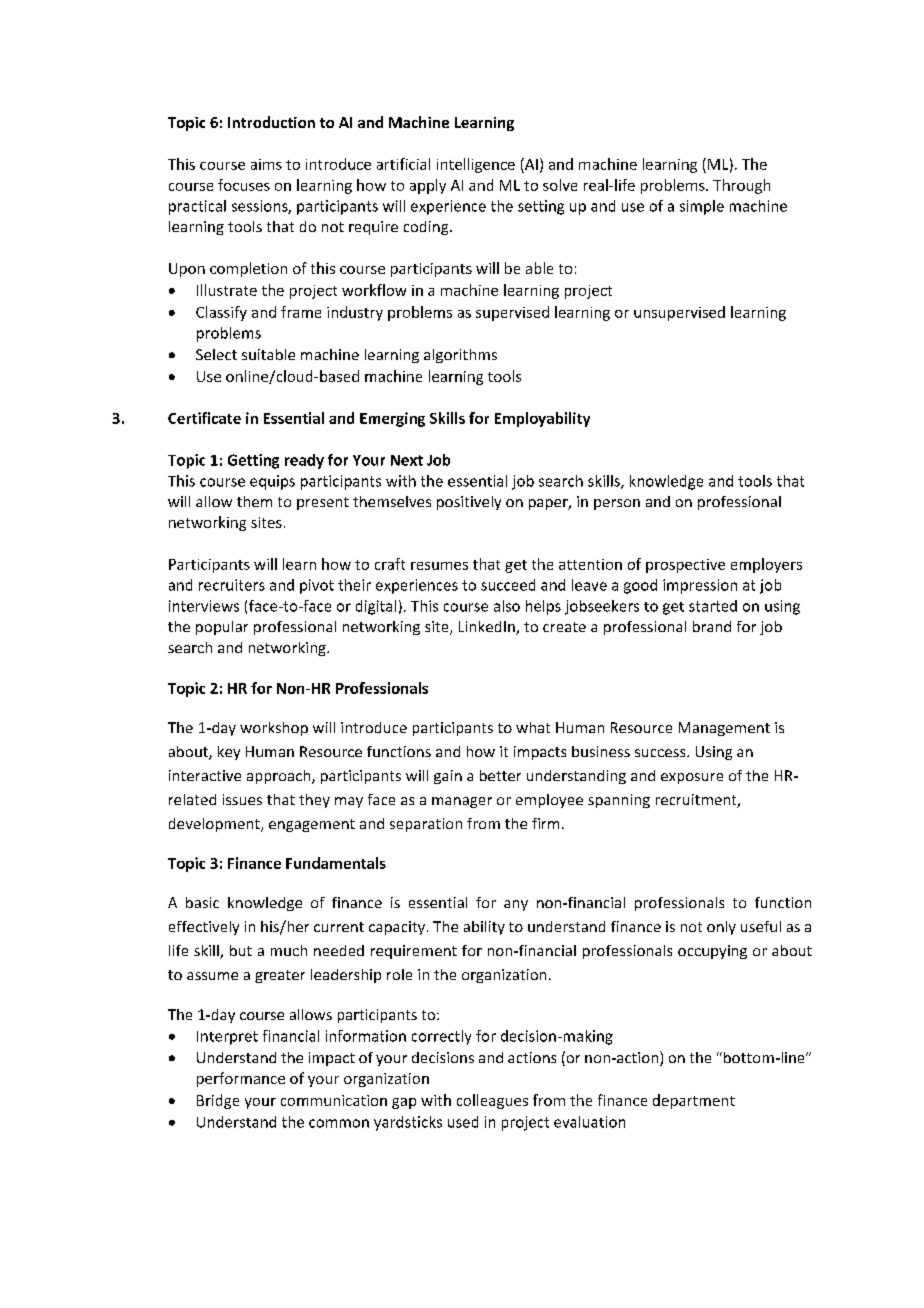 The width and height of the screenshot is (924, 1308). What do you see at coordinates (241, 1079) in the screenshot?
I see `performance` at bounding box center [241, 1079].
